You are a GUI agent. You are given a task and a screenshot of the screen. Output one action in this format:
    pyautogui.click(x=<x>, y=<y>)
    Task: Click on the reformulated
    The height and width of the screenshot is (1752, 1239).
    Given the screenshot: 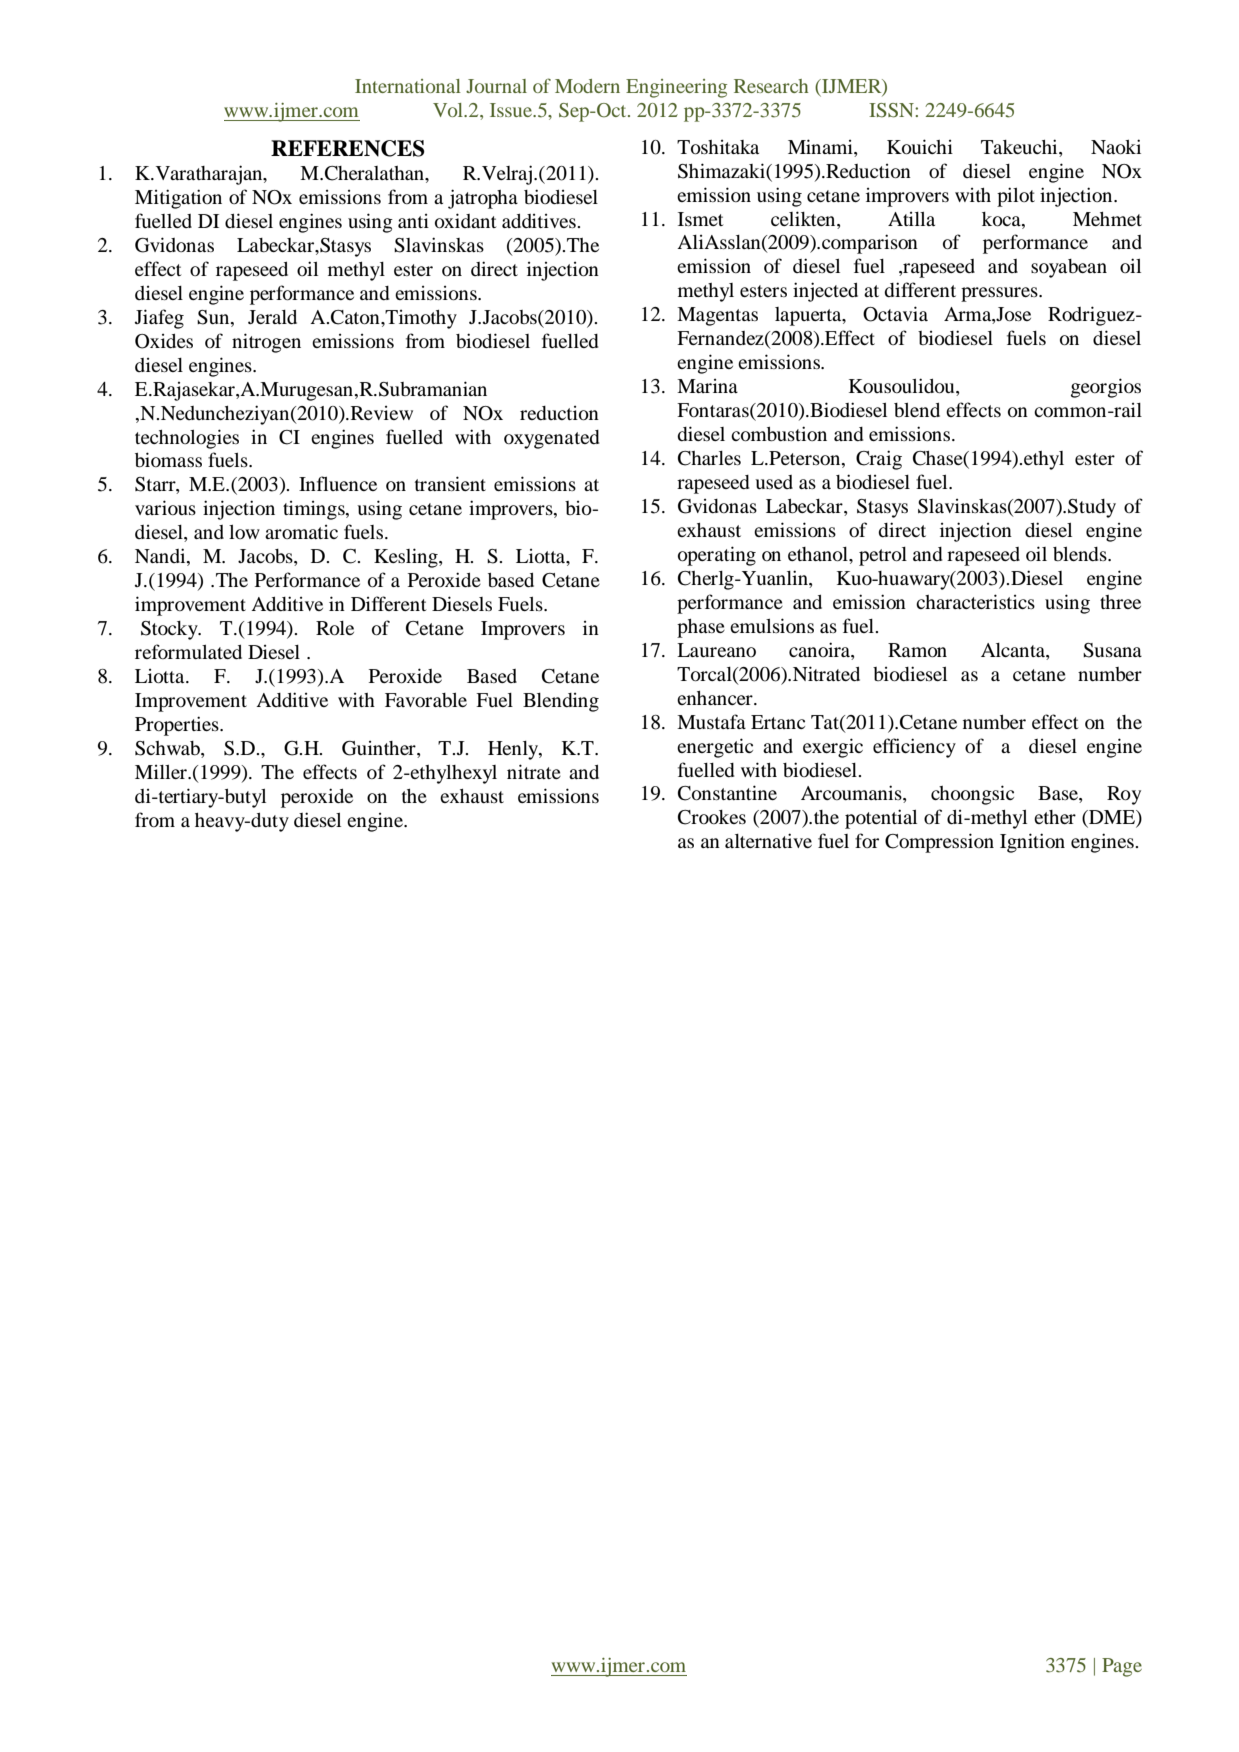 What is the action you would take?
    pyautogui.click(x=188, y=651)
